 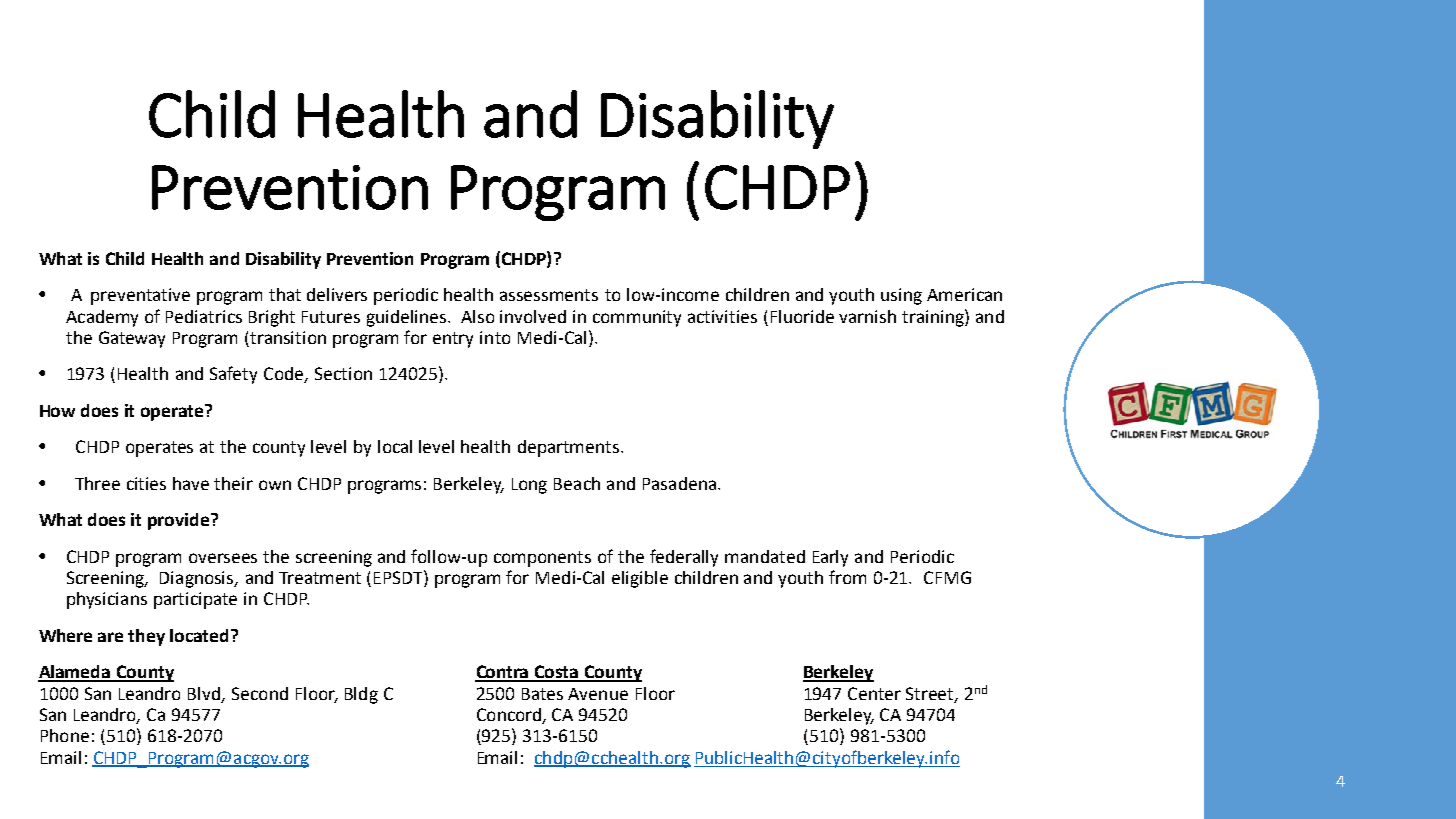 I want to click on cities, so click(x=146, y=483).
